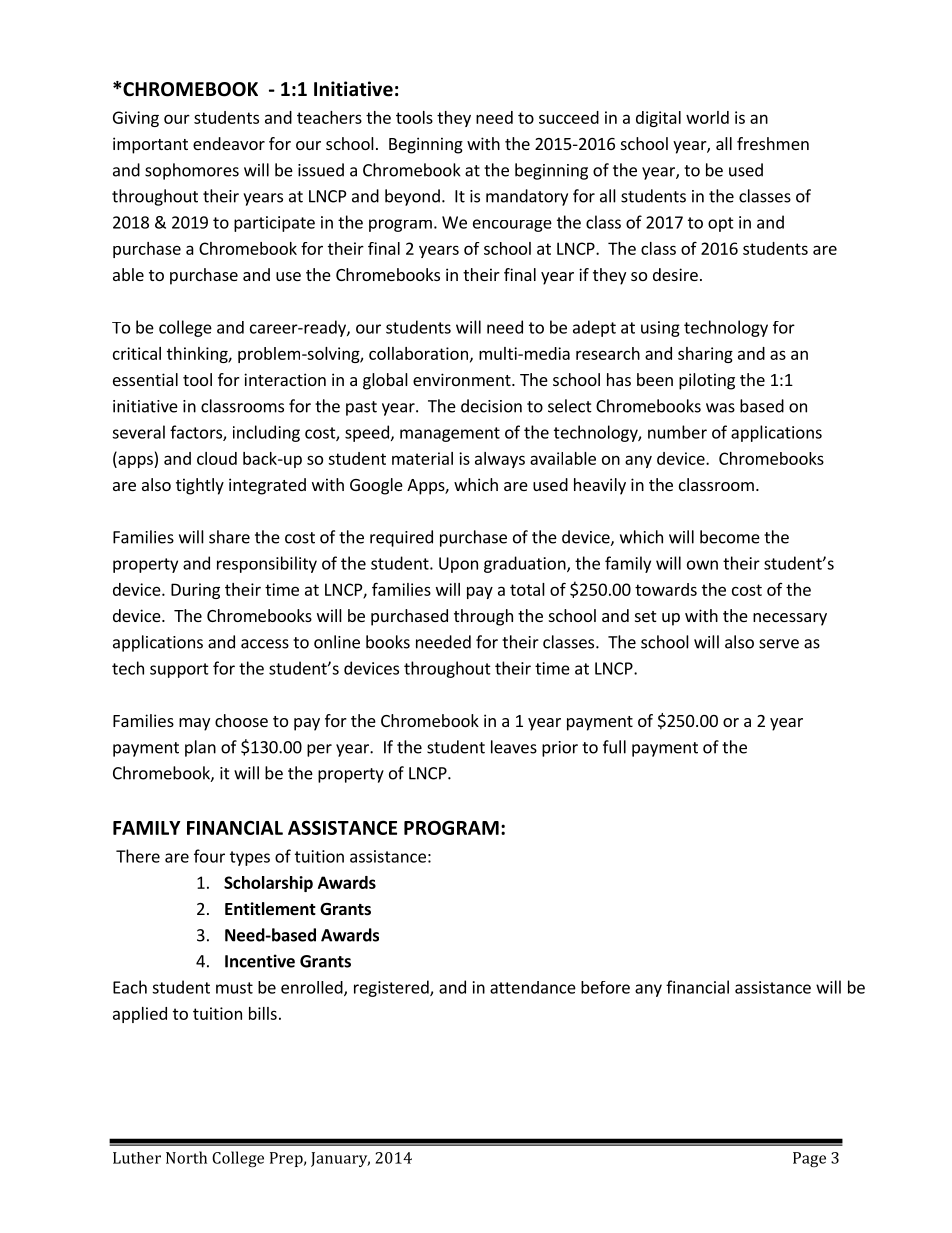  Describe the element at coordinates (209, 856) in the document. I see `four` at that location.
